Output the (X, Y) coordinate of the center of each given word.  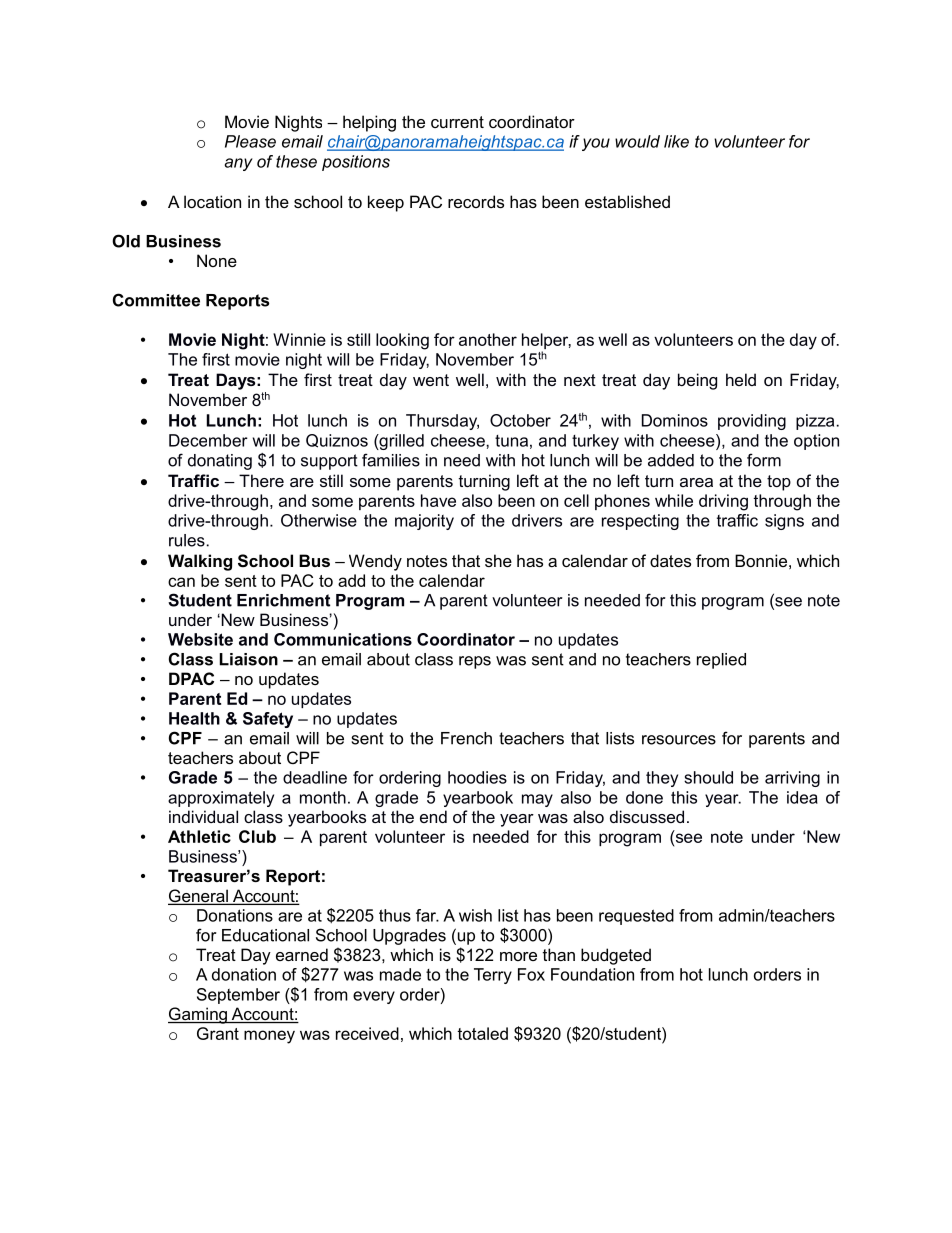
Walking (200, 562)
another (488, 339)
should (708, 777)
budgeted (616, 956)
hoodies (477, 777)
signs (784, 522)
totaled (482, 1033)
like (676, 141)
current (457, 122)
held (741, 379)
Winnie (299, 339)
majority (424, 522)
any (239, 164)
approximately (221, 799)
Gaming (198, 1015)
